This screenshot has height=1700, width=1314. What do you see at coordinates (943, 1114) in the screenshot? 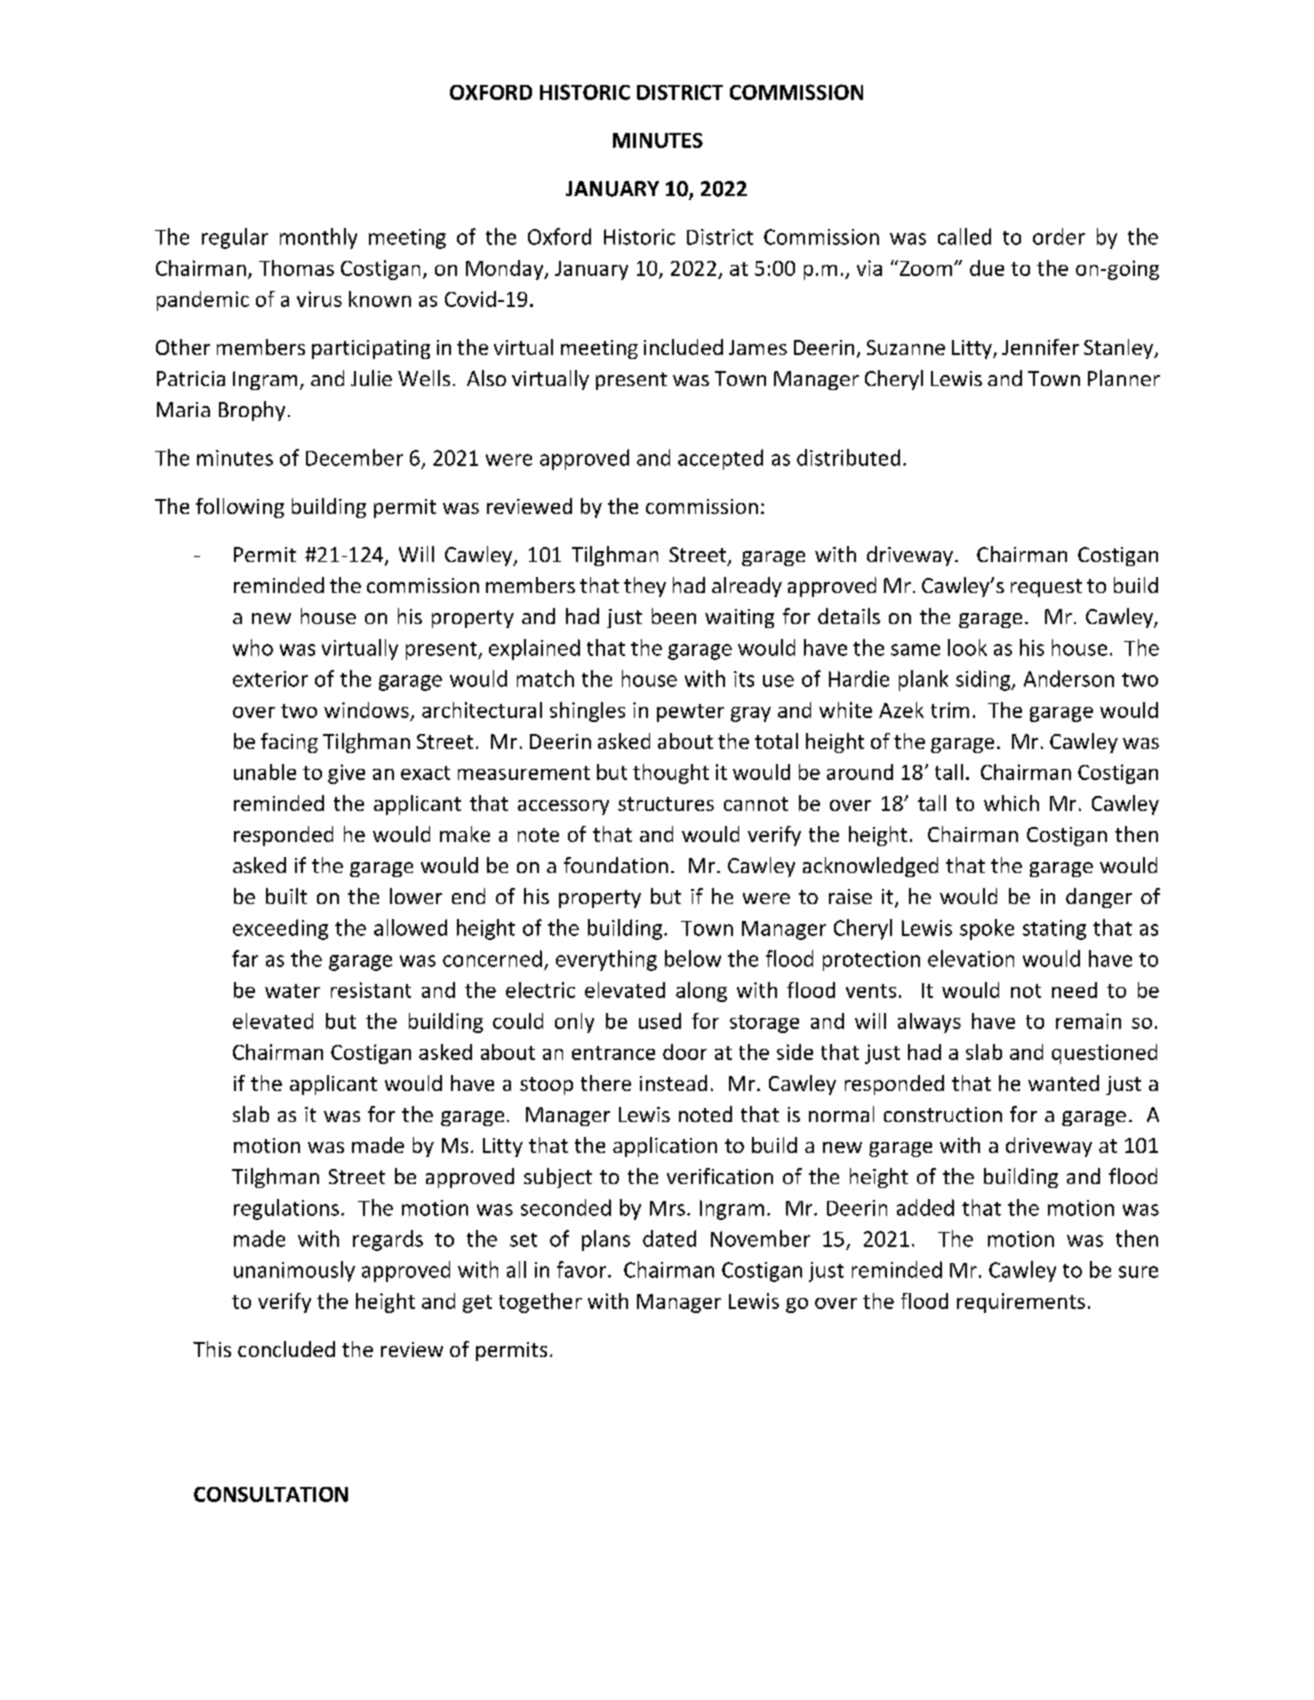
I see `construction` at bounding box center [943, 1114].
